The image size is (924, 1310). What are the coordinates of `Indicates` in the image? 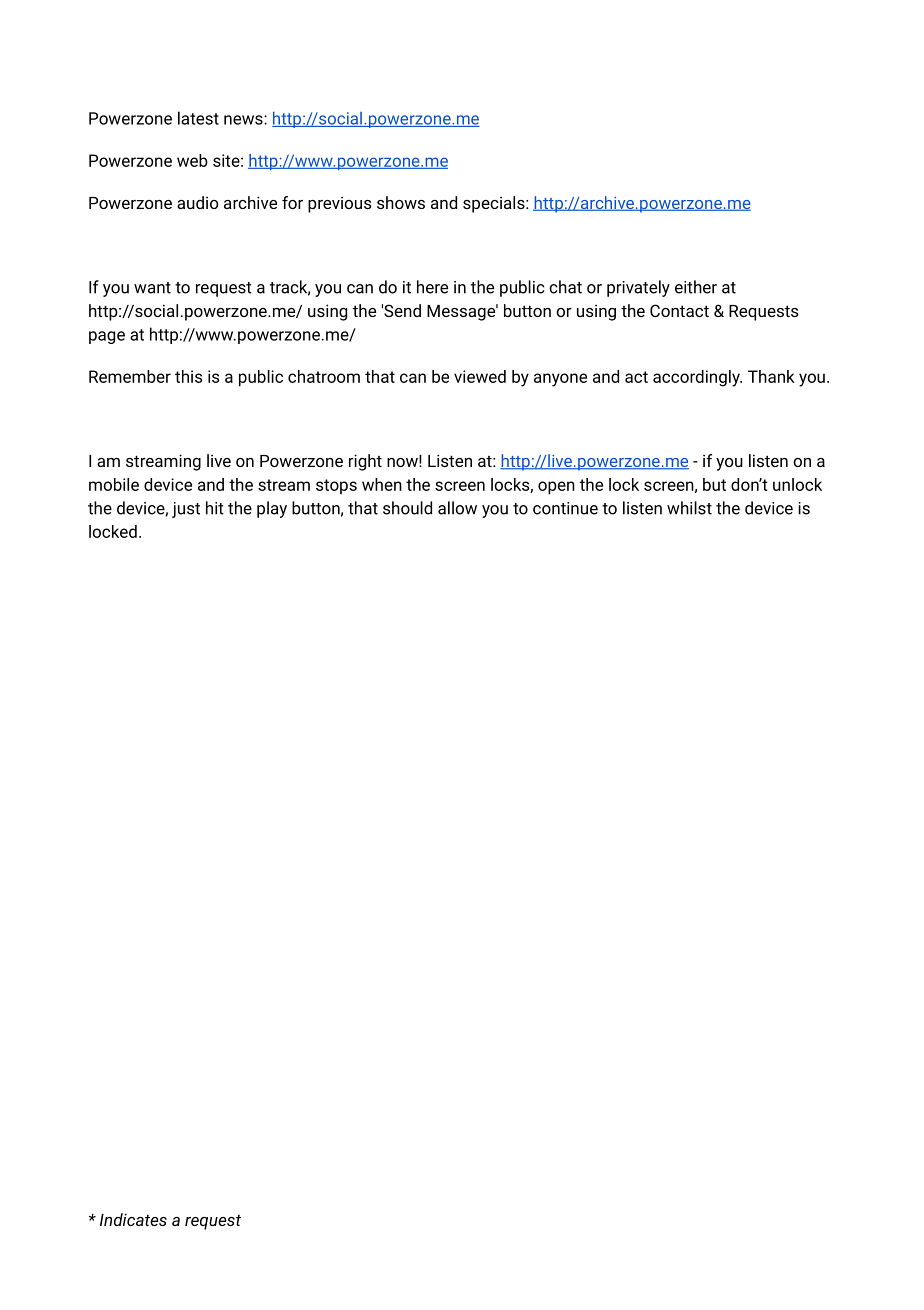 It's located at (133, 1219).
